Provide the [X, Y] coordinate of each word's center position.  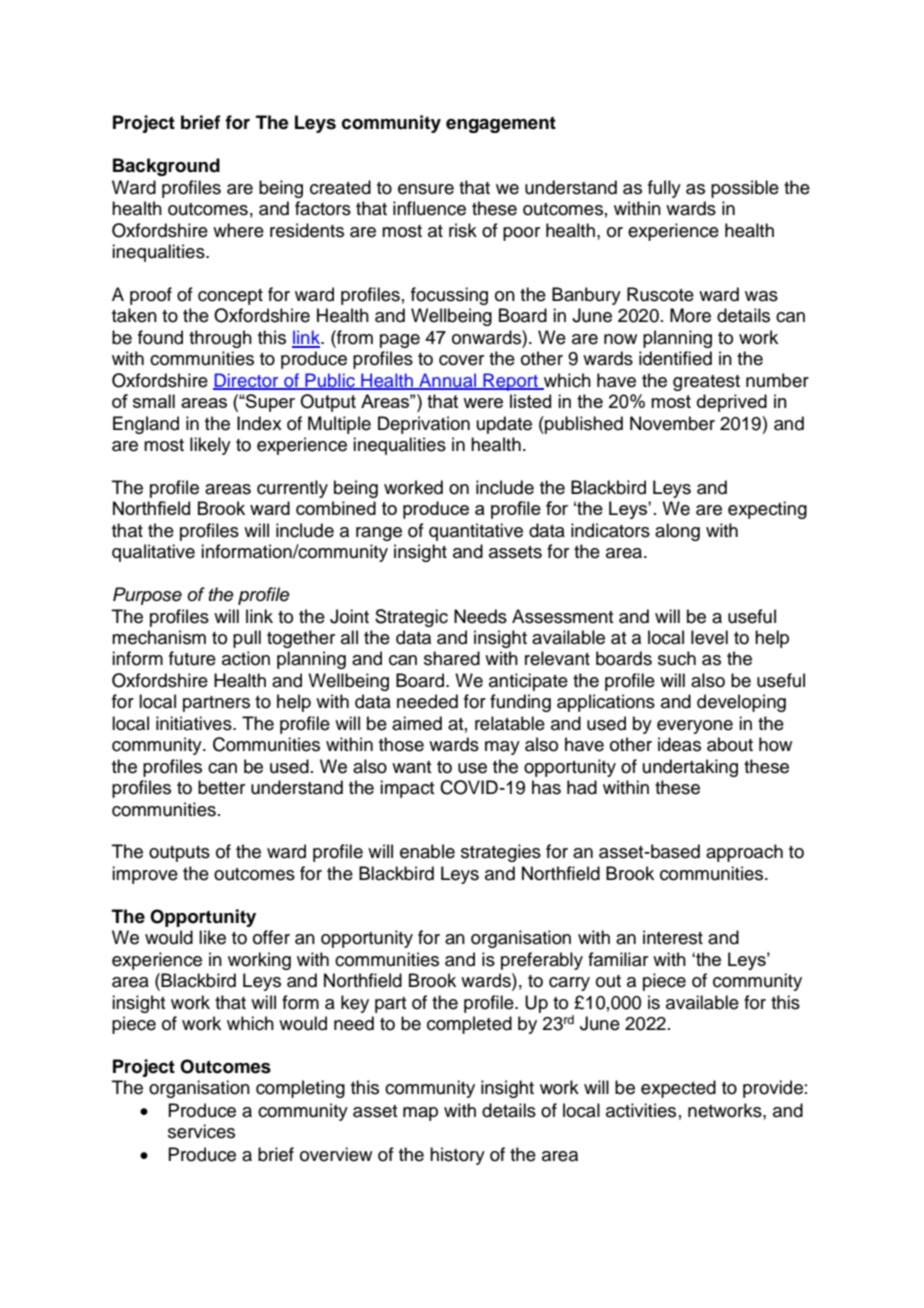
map [420, 1114]
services [201, 1131]
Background [166, 167]
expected [678, 1089]
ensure [426, 189]
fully [664, 189]
